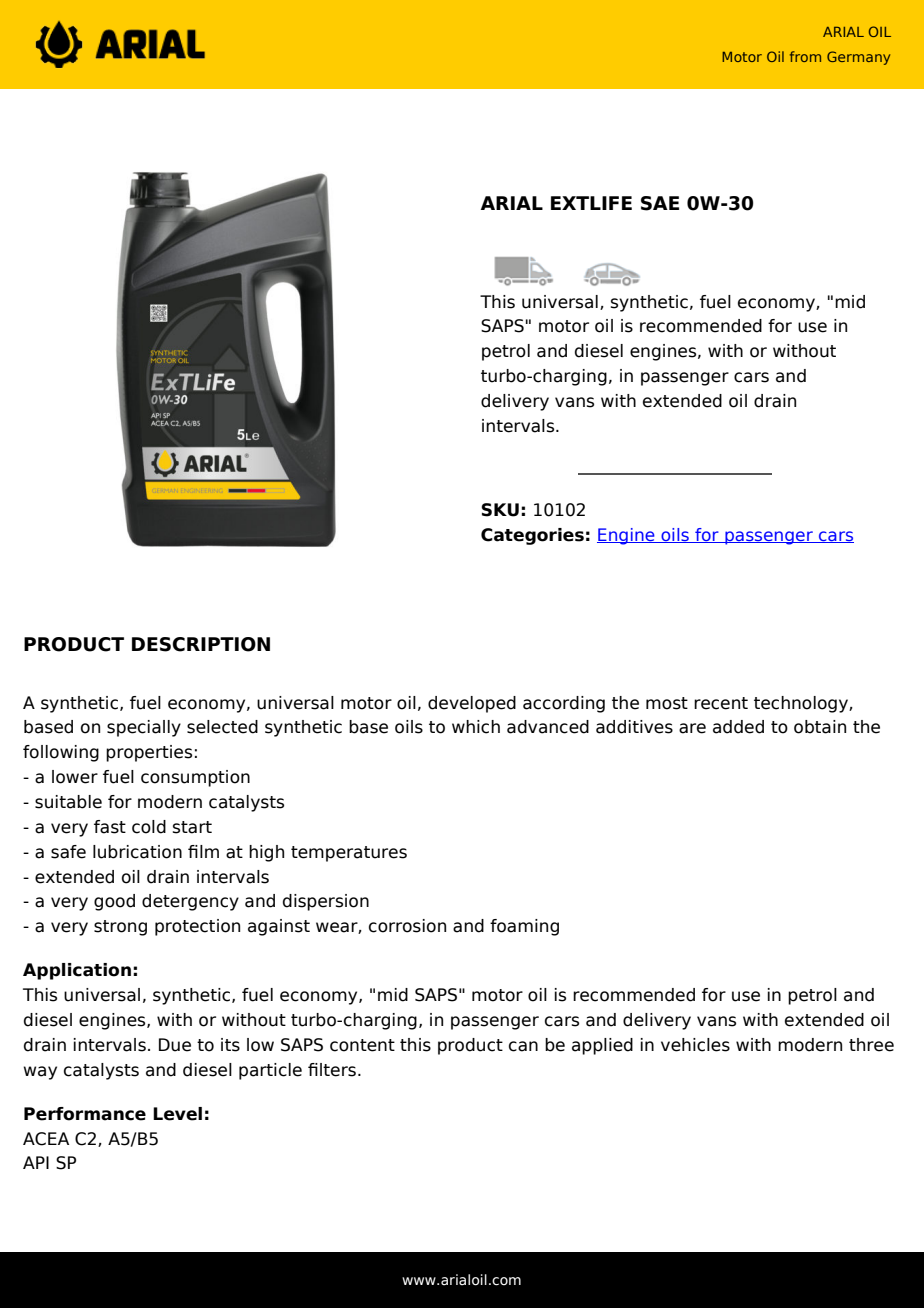  Describe the element at coordinates (532, 536) in the image. I see `Categories` at that location.
